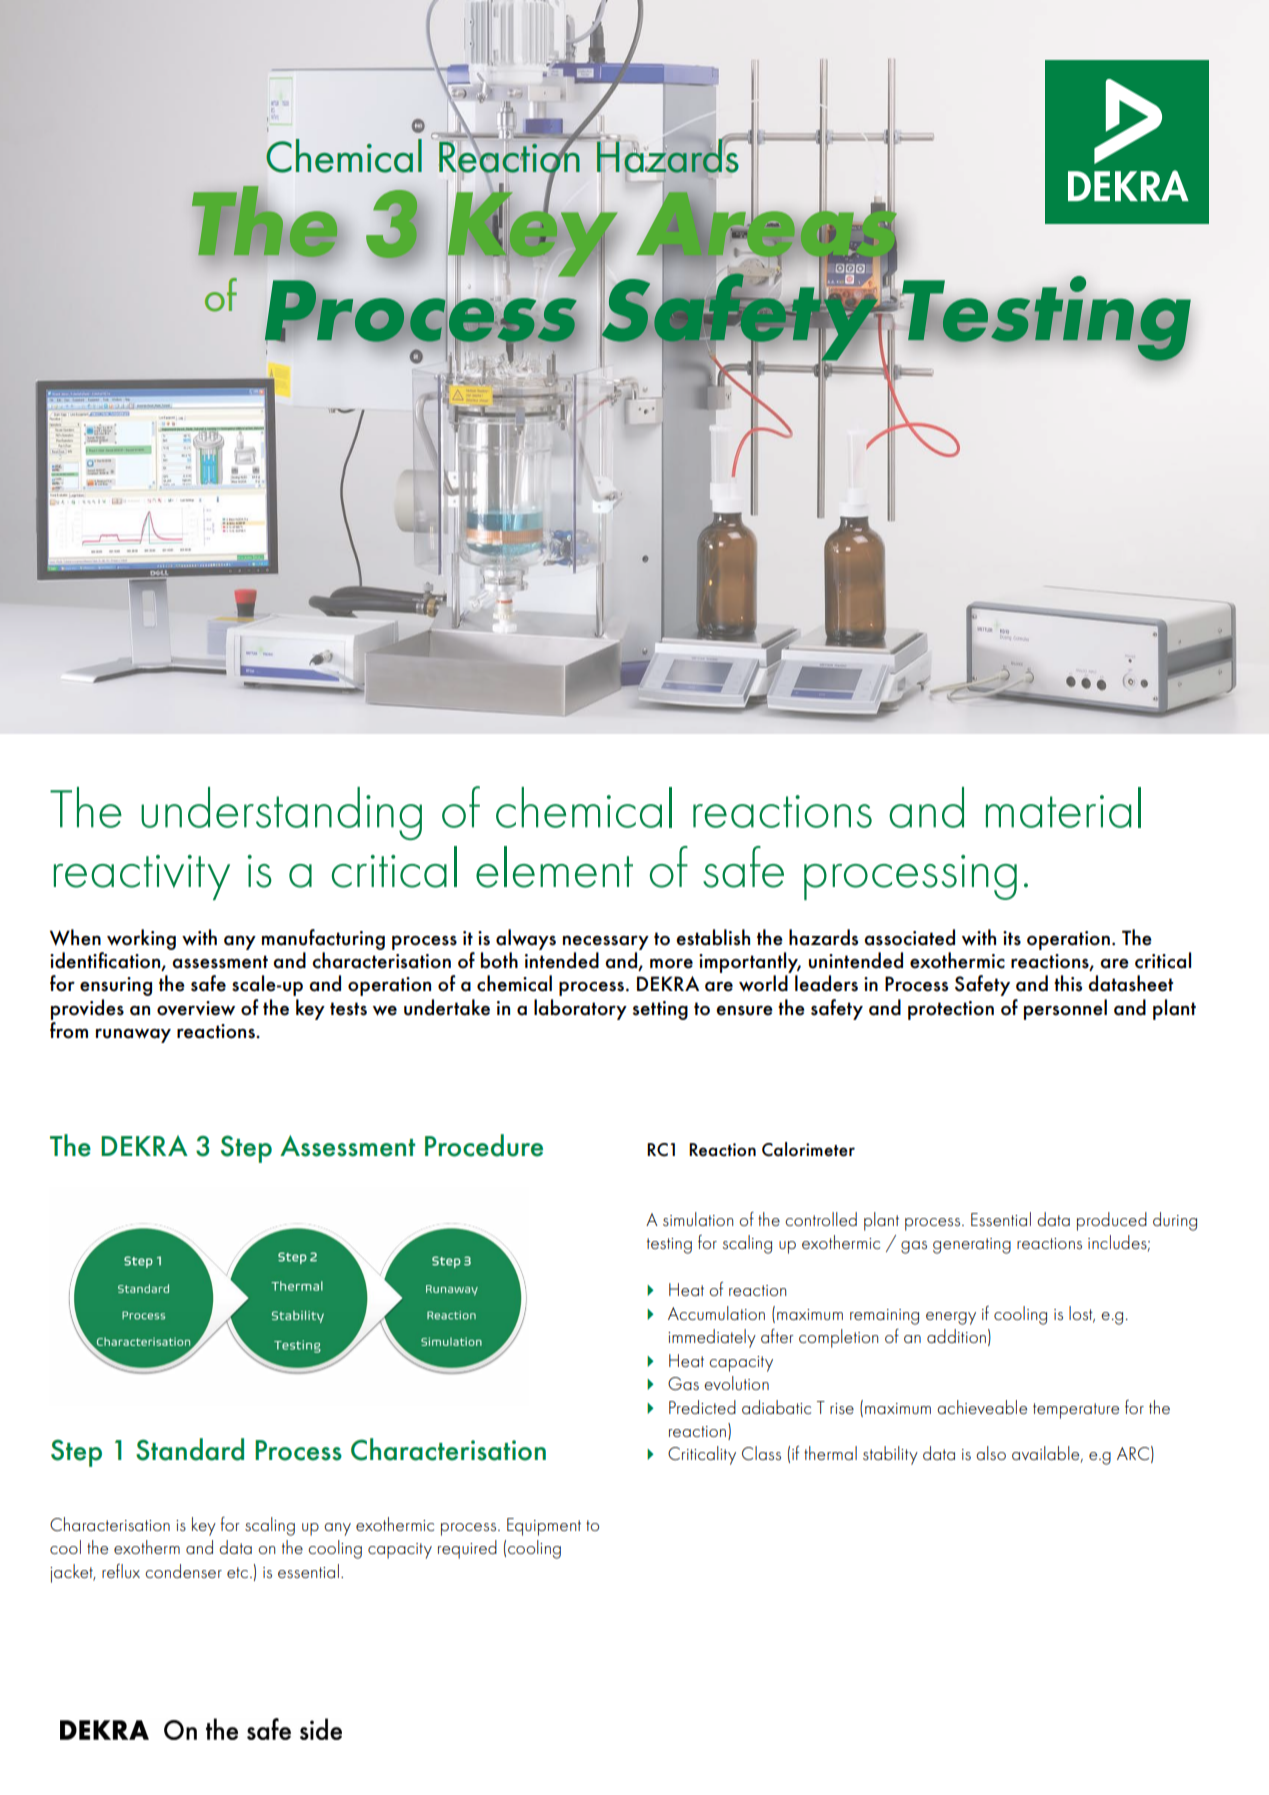 The height and width of the screenshot is (1795, 1269). I want to click on Equipment, so click(544, 1527).
